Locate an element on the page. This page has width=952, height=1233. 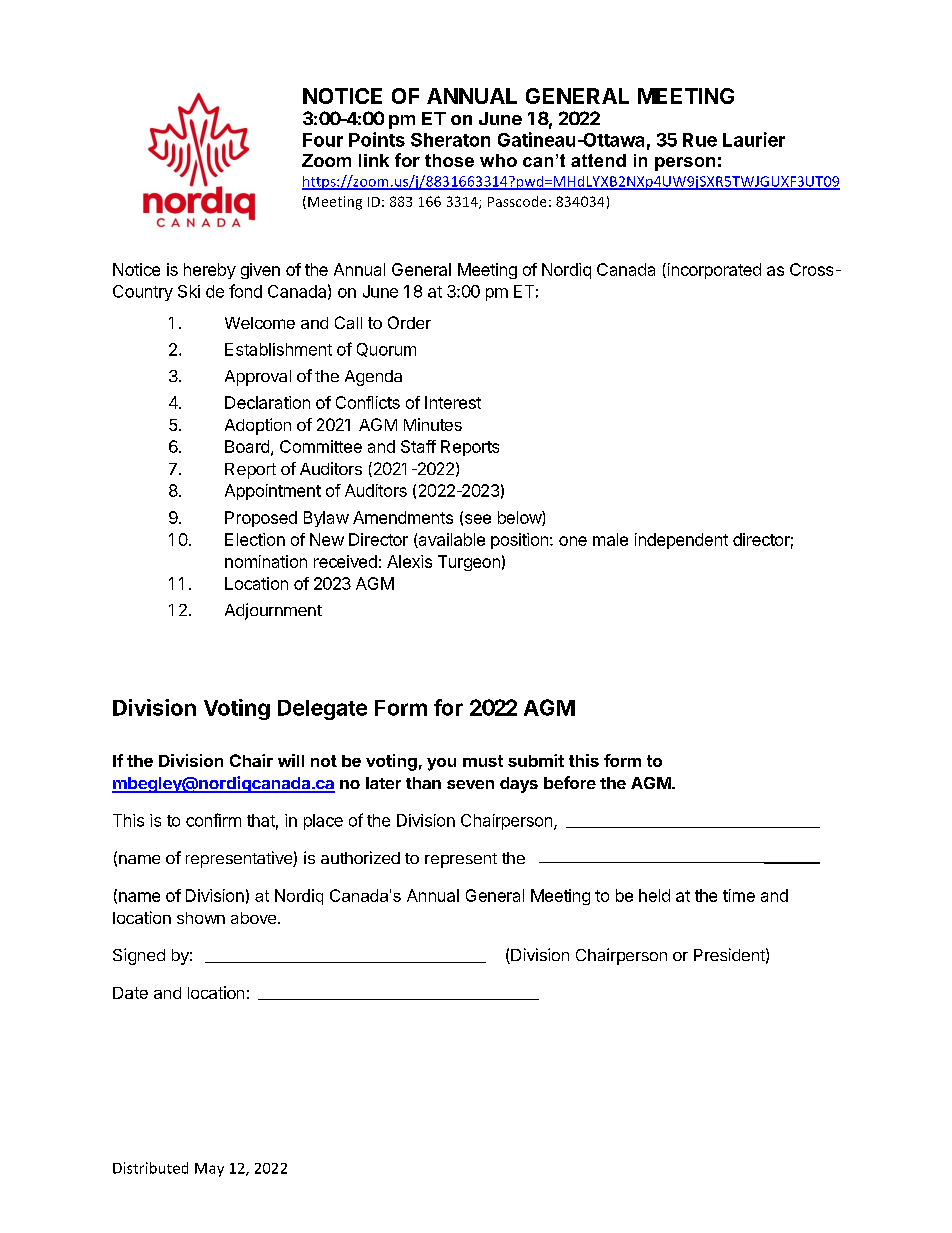
May is located at coordinates (209, 1170).
